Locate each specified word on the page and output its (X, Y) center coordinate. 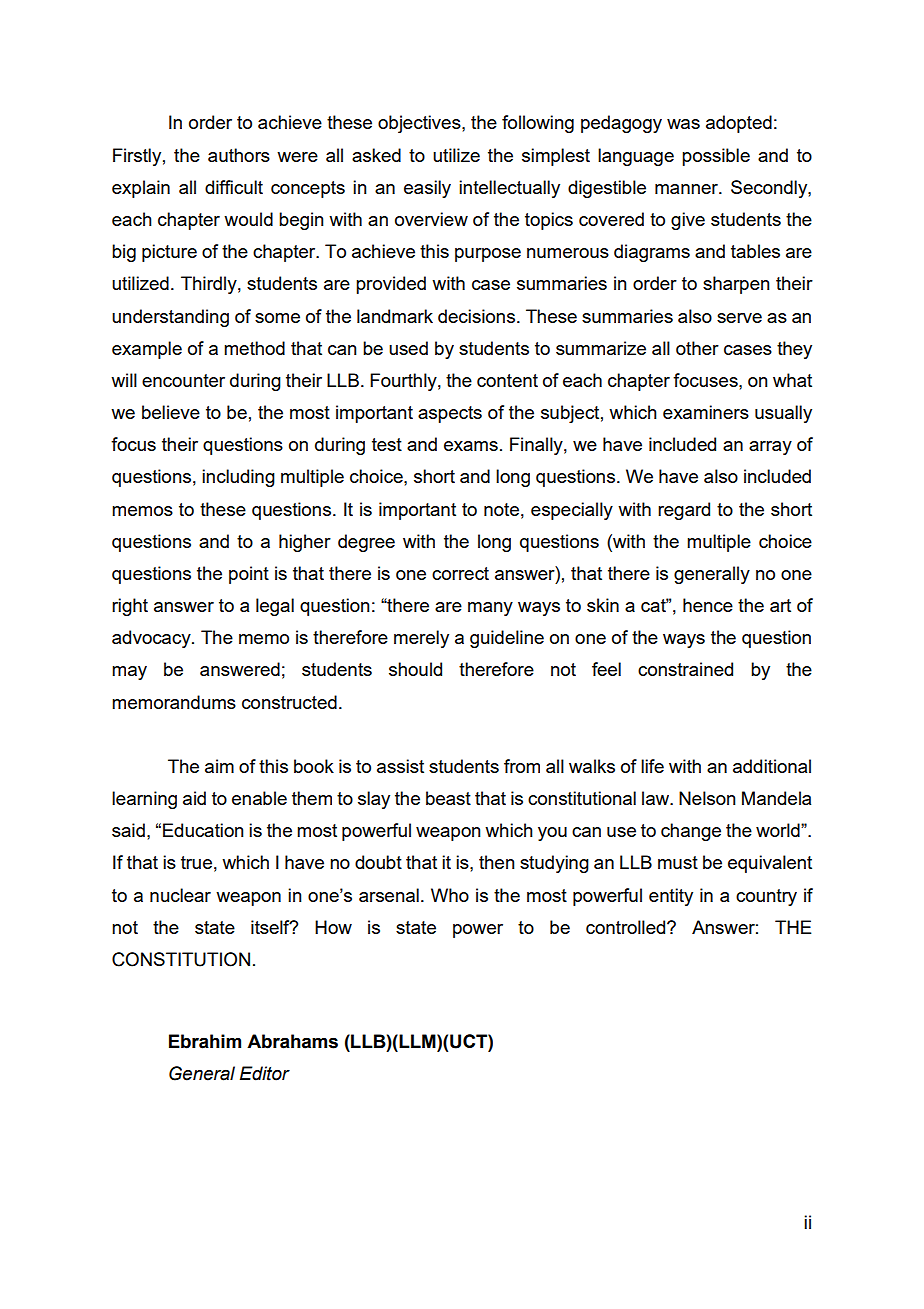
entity (671, 897)
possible (716, 157)
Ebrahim (205, 1041)
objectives (420, 124)
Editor (265, 1073)
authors (239, 155)
